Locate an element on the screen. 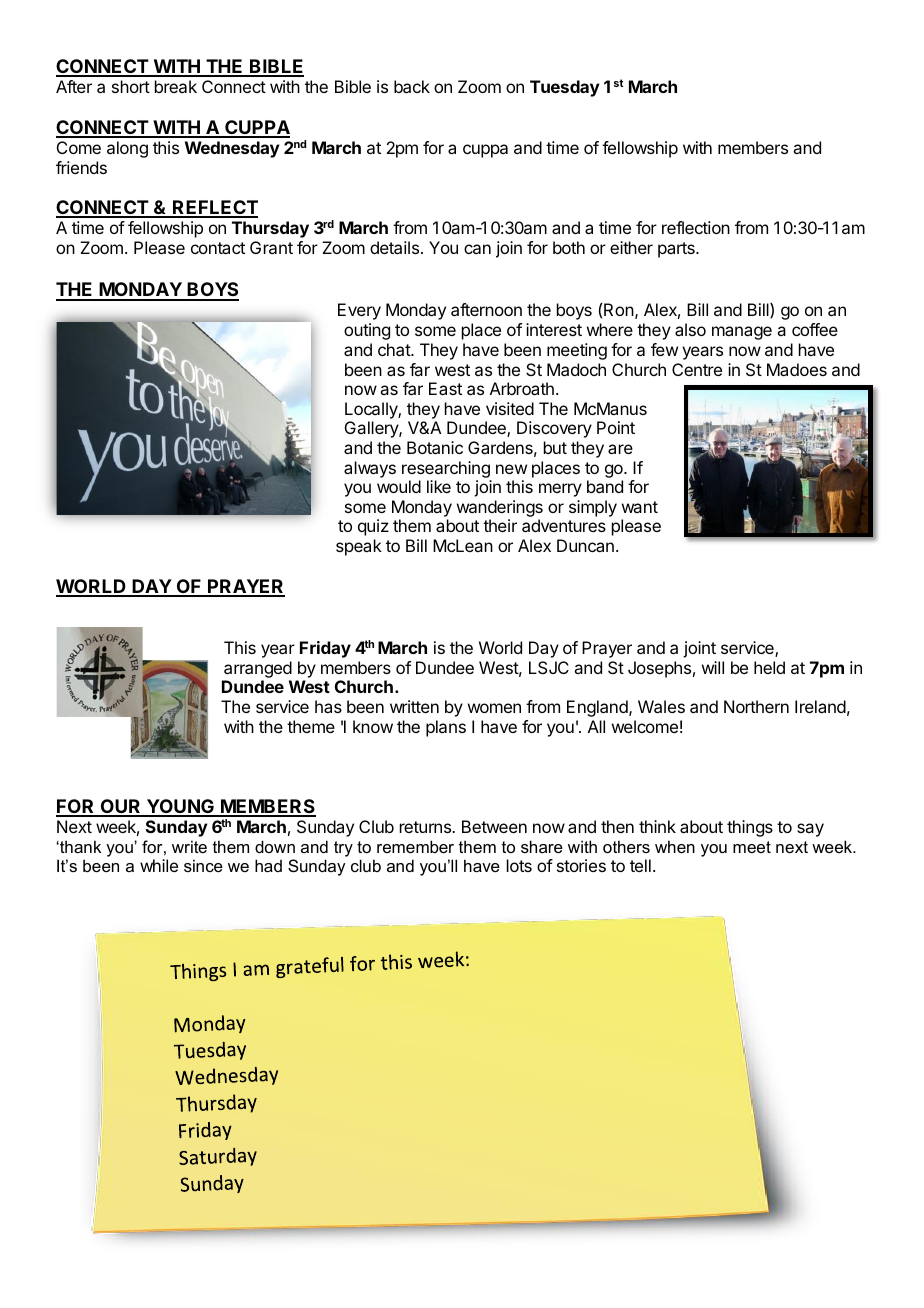  want is located at coordinates (640, 507).
